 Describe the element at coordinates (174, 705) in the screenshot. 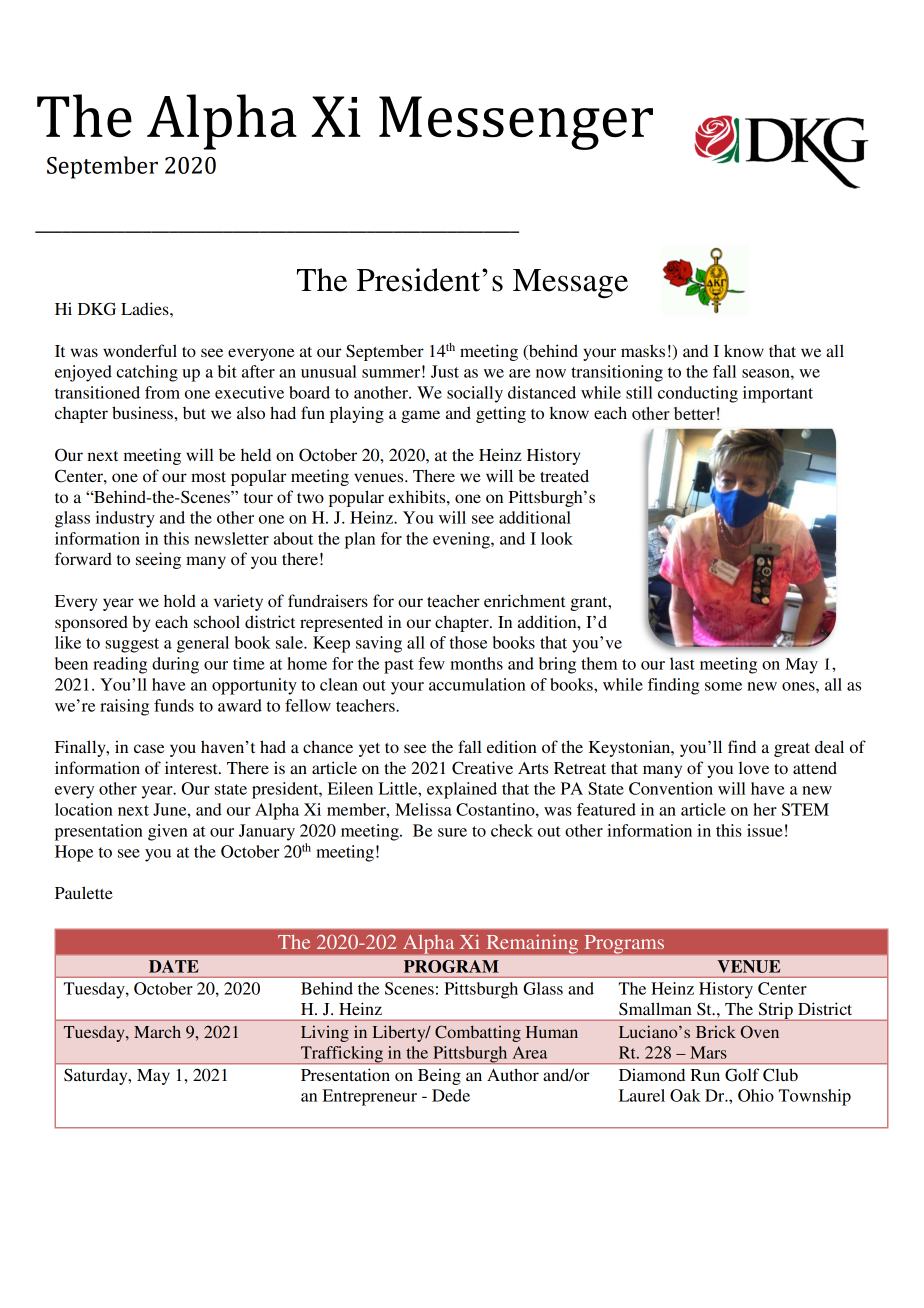

I see `funds` at that location.
